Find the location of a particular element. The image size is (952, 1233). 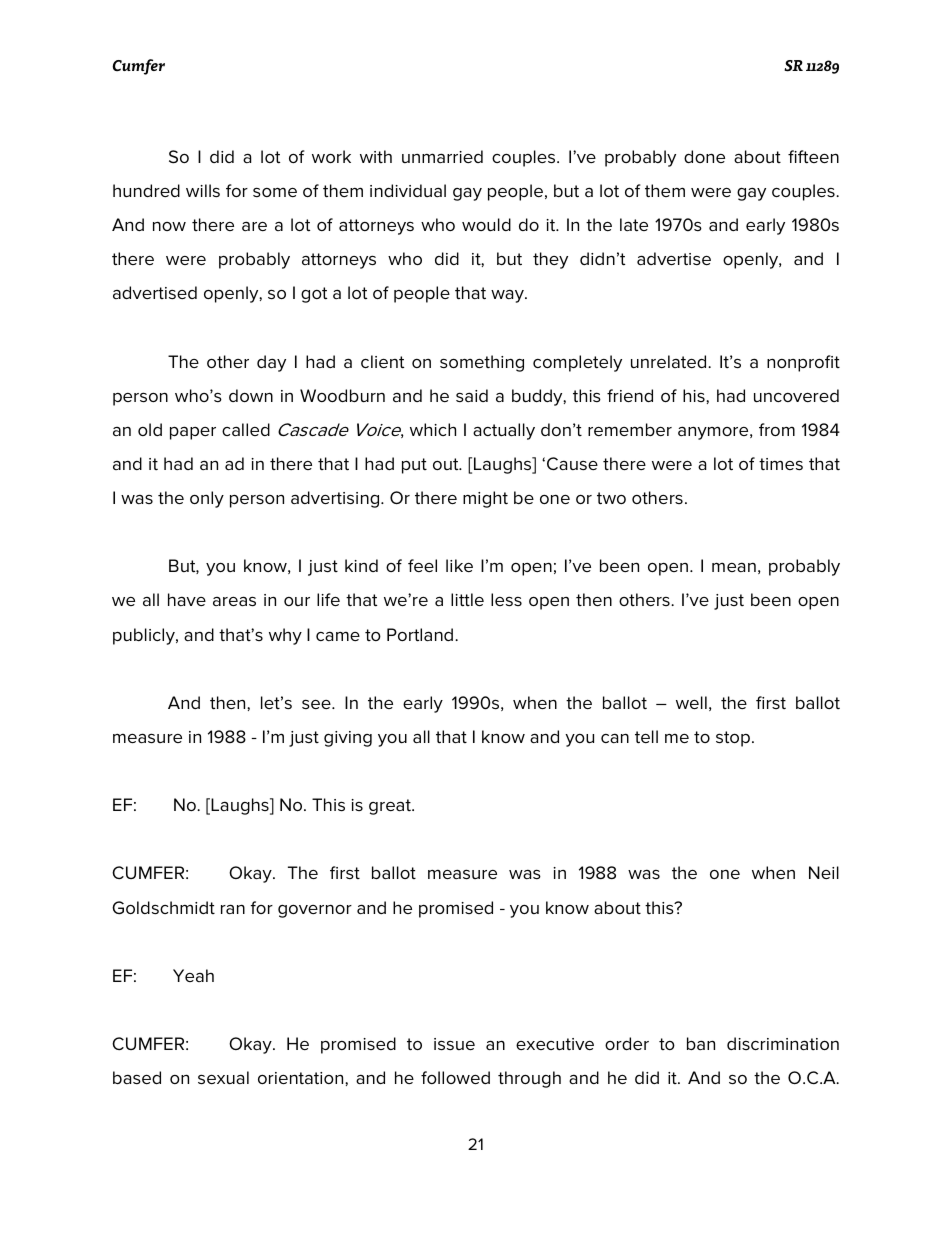

done is located at coordinates (704, 156).
